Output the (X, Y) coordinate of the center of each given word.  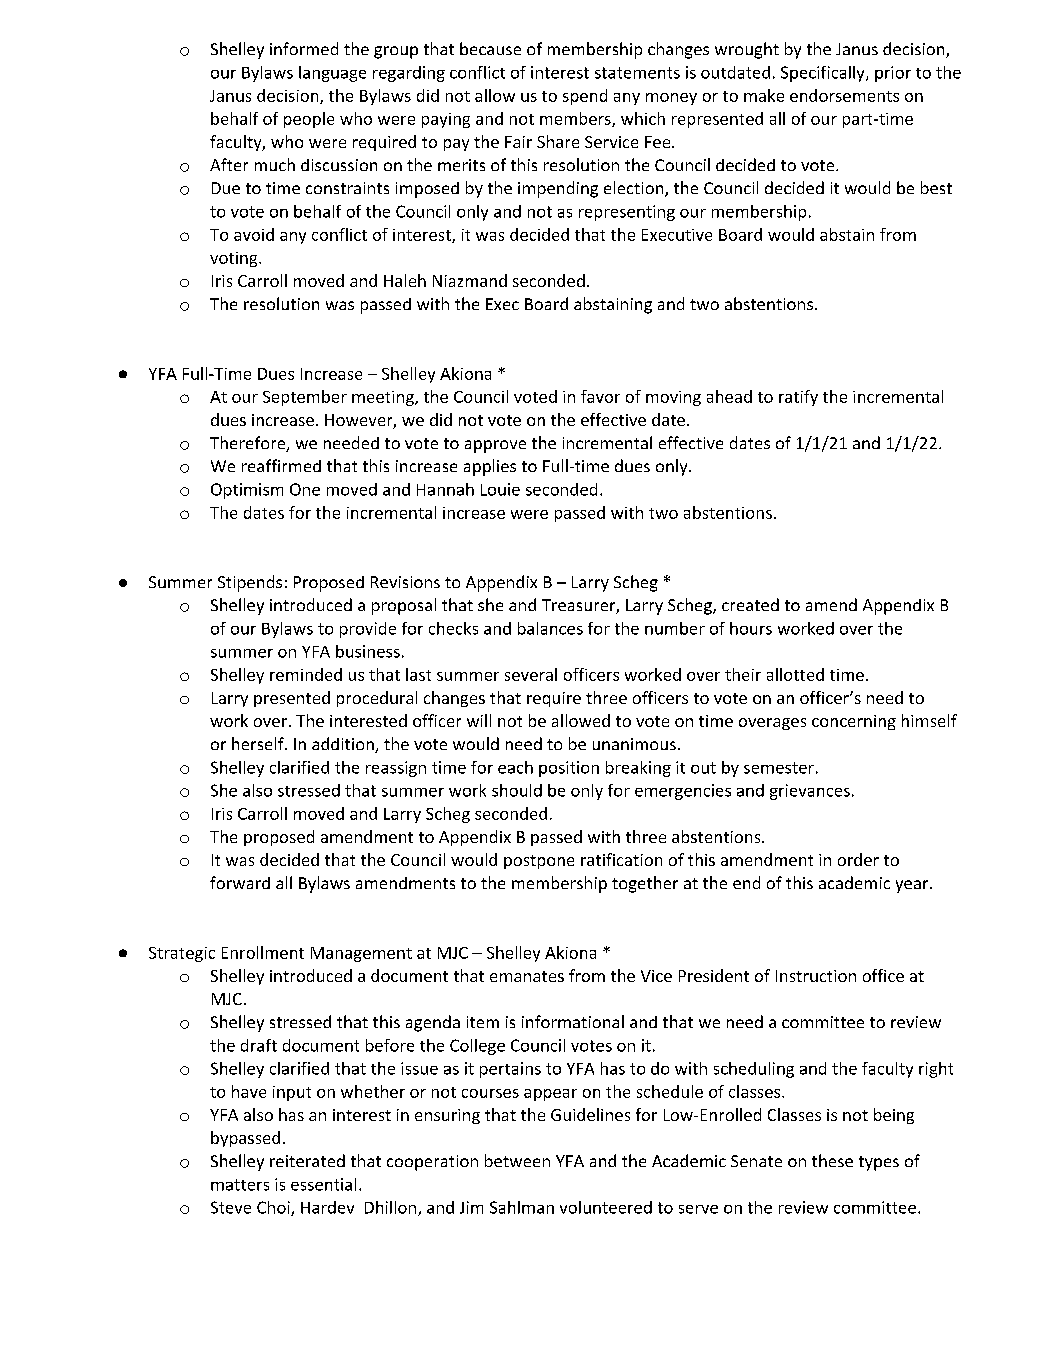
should (517, 790)
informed (304, 48)
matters (240, 1185)
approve (495, 446)
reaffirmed (281, 465)
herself (259, 743)
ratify (798, 398)
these (832, 1160)
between (517, 1160)
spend (585, 97)
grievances (810, 792)
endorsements (844, 95)
